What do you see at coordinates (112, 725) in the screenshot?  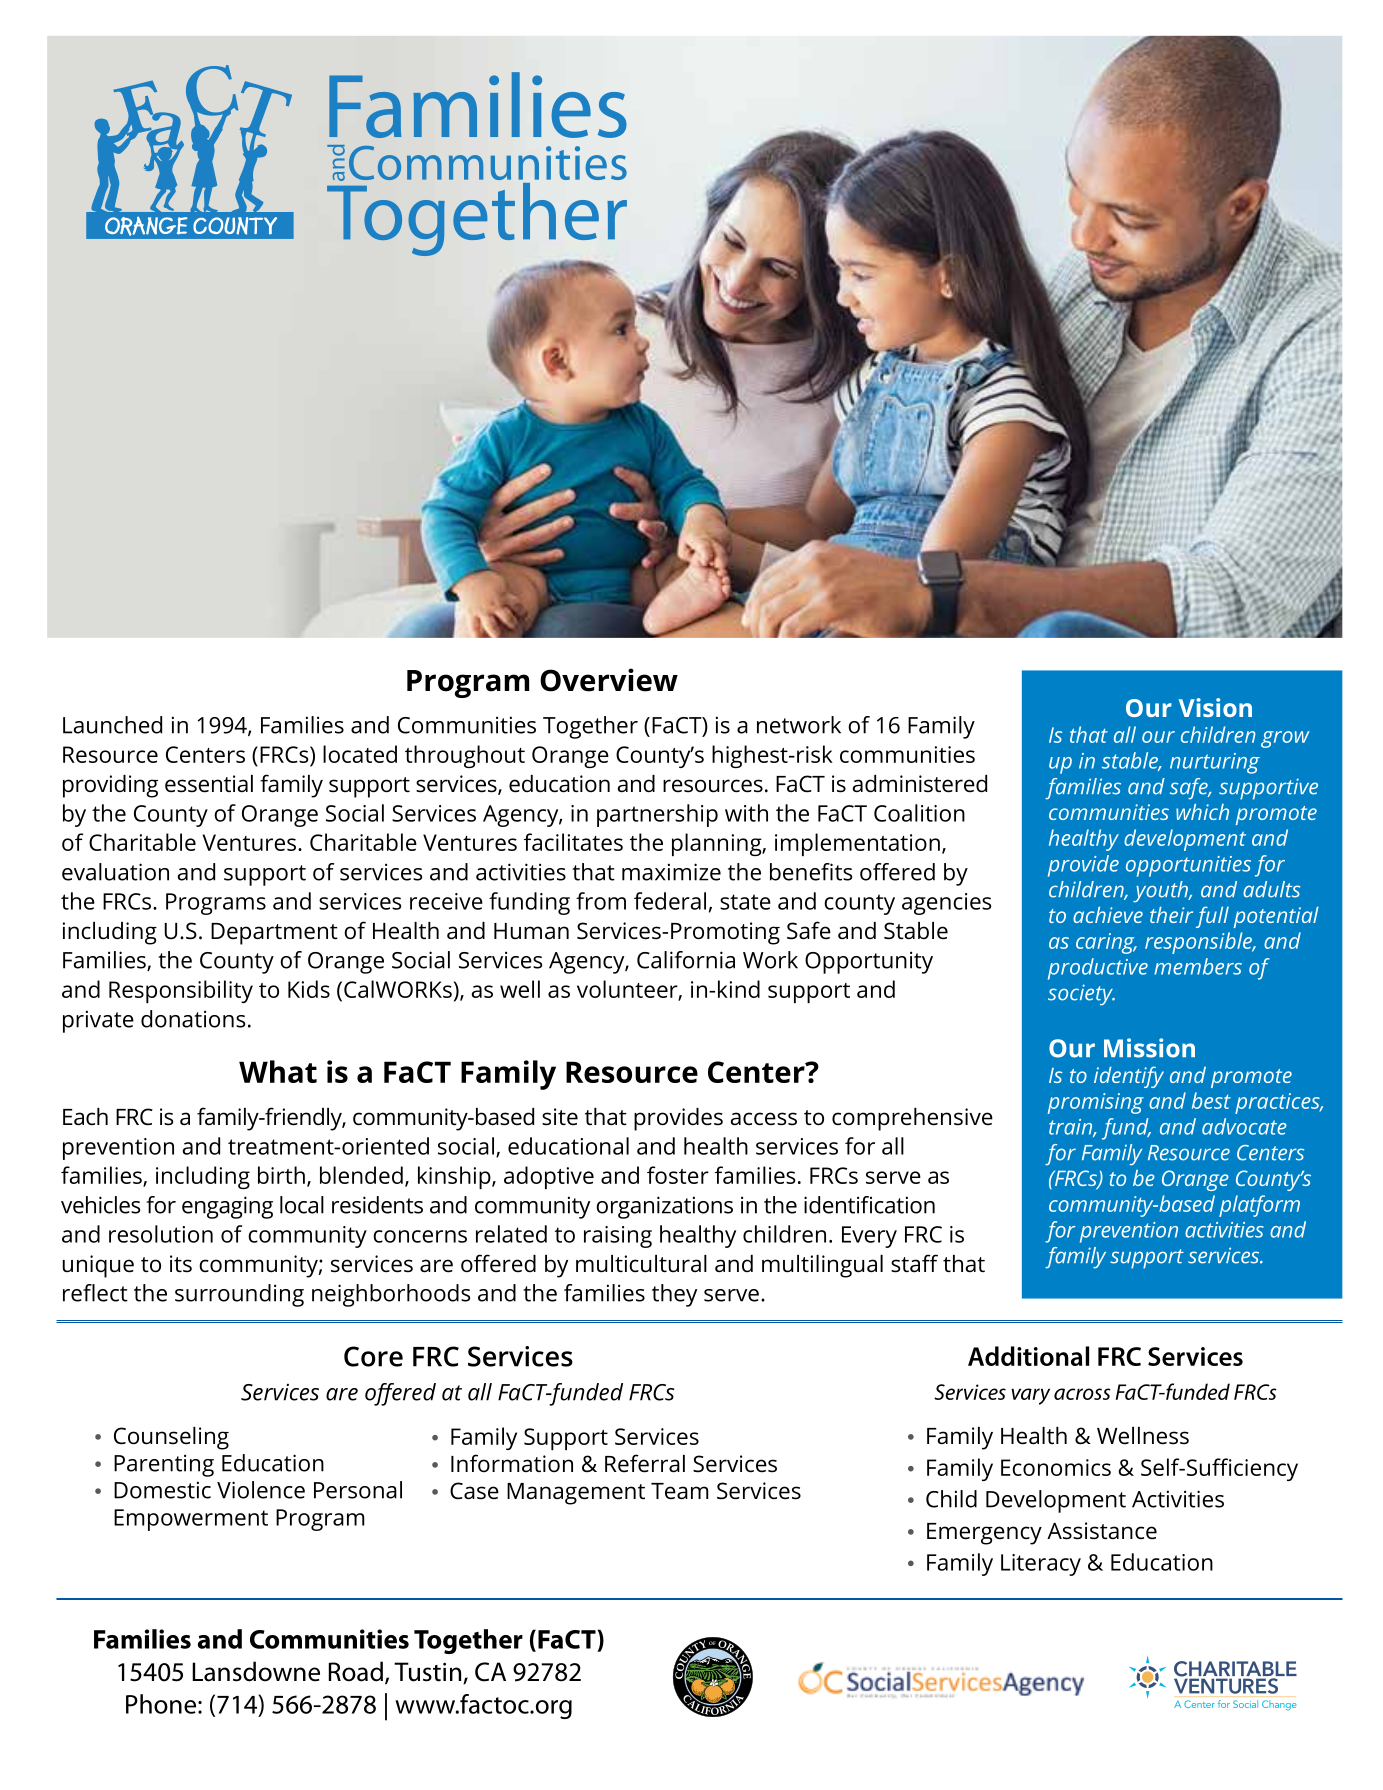 I see `Launched` at bounding box center [112, 725].
